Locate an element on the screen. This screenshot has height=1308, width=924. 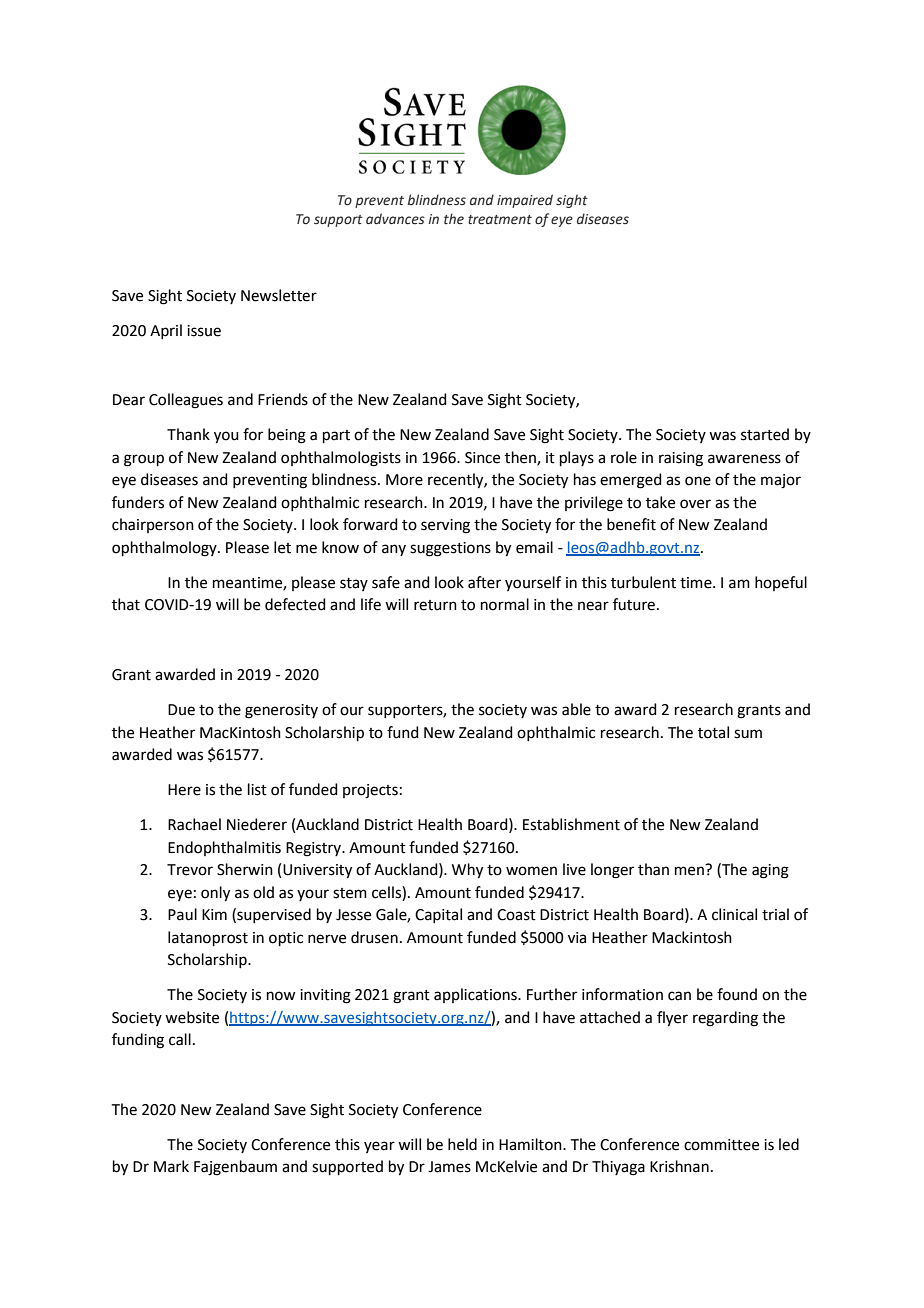
Mark is located at coordinates (171, 1166).
